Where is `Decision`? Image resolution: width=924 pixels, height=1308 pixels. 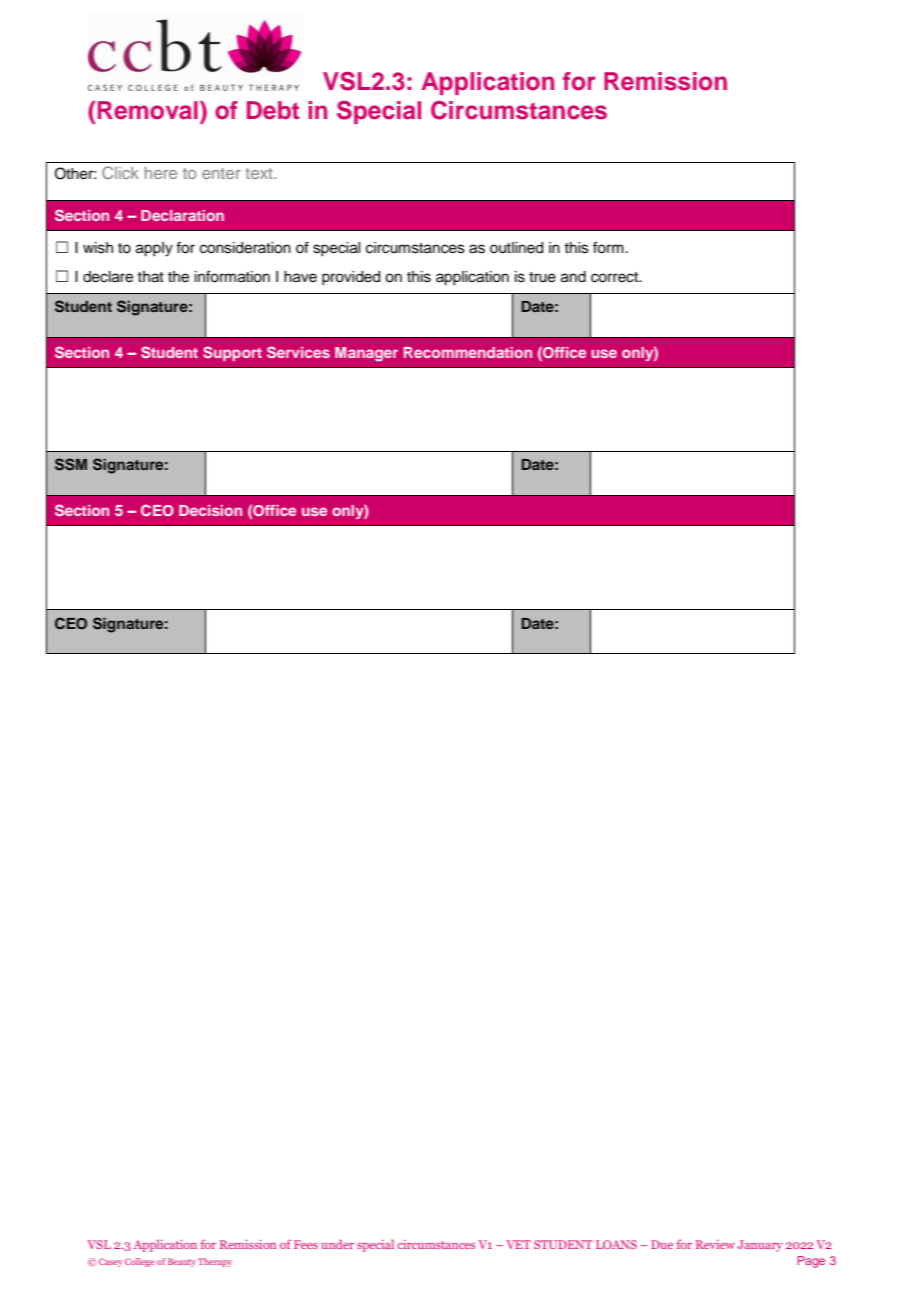 Decision is located at coordinates (210, 510).
